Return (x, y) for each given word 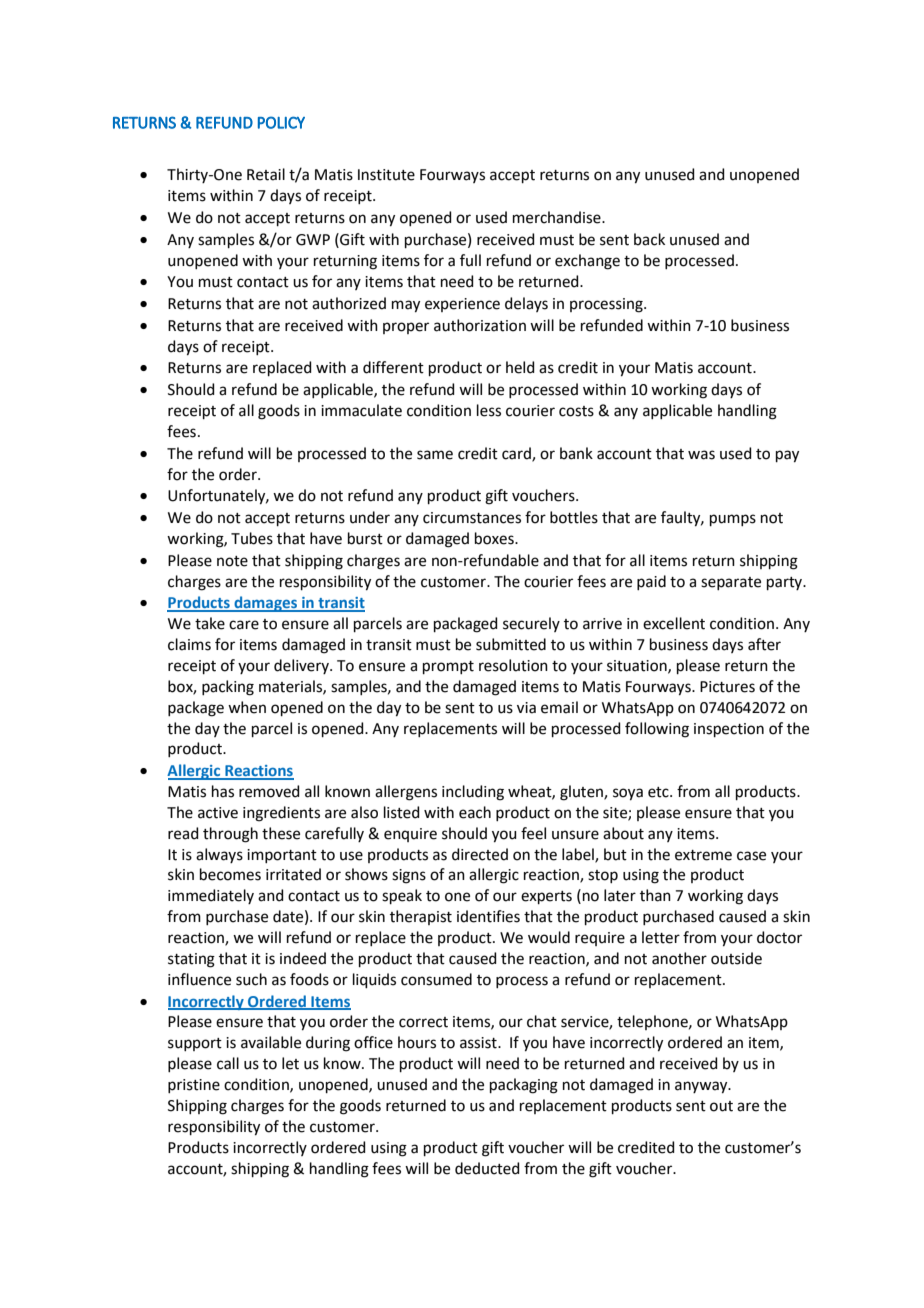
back (649, 239)
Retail (266, 174)
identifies (488, 916)
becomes (230, 874)
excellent (674, 623)
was (701, 455)
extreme (703, 855)
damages (266, 604)
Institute (386, 175)
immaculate (361, 410)
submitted (511, 644)
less (489, 410)
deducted (487, 1168)
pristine (194, 1086)
